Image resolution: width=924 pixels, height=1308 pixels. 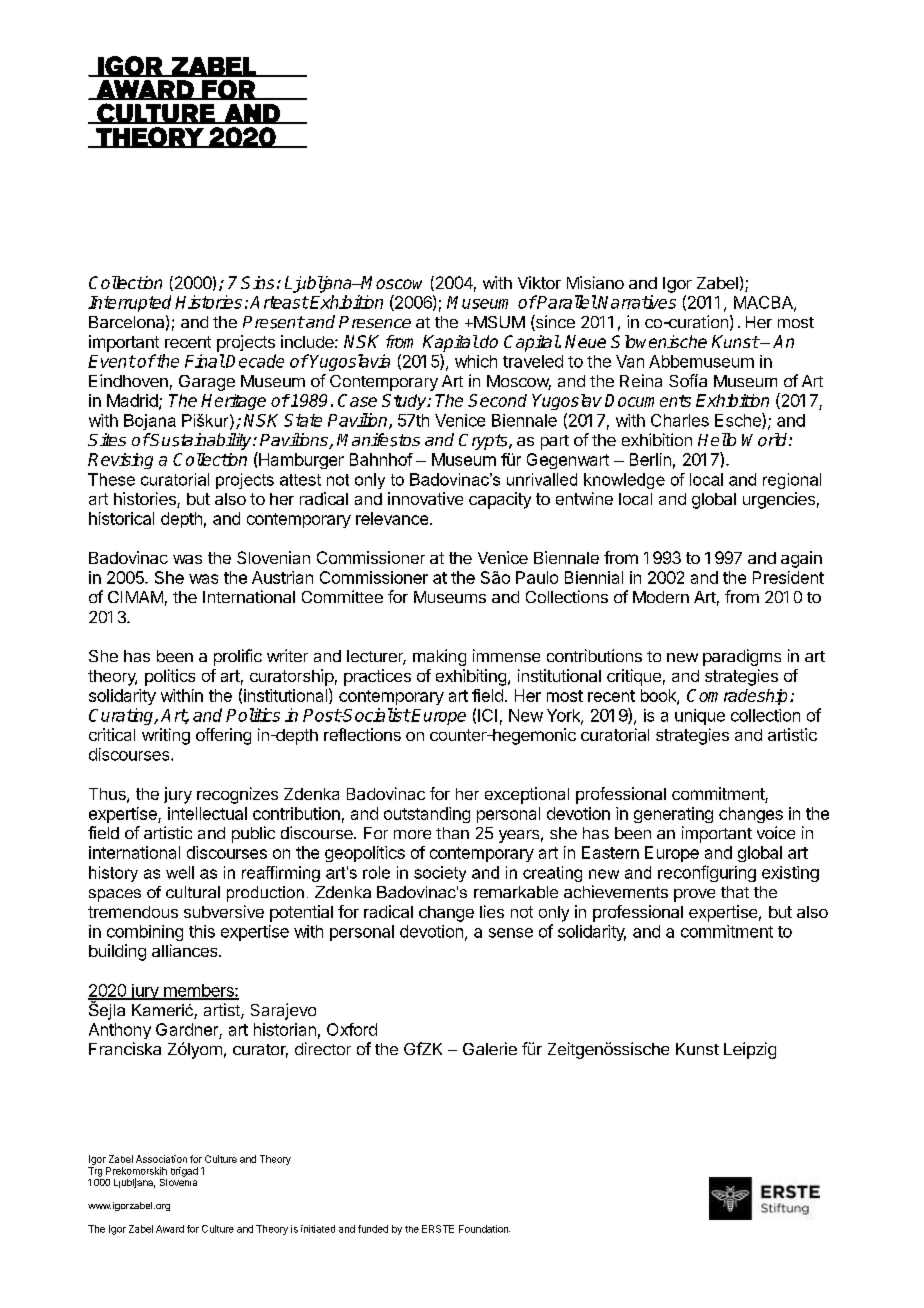 I want to click on sense, so click(x=511, y=933).
